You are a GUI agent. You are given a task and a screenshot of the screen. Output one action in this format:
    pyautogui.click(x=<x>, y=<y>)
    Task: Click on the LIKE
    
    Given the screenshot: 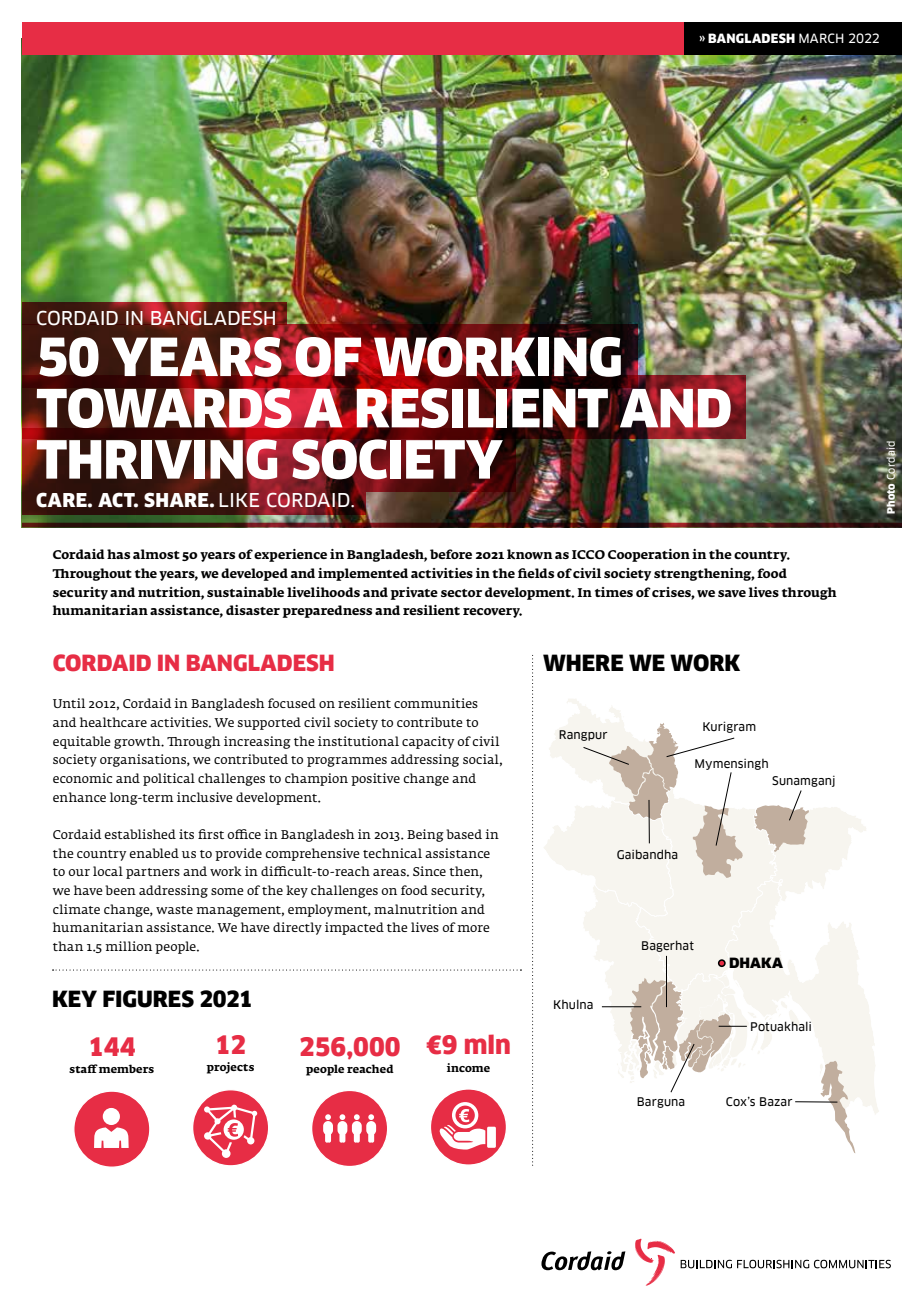 What is the action you would take?
    pyautogui.click(x=239, y=500)
